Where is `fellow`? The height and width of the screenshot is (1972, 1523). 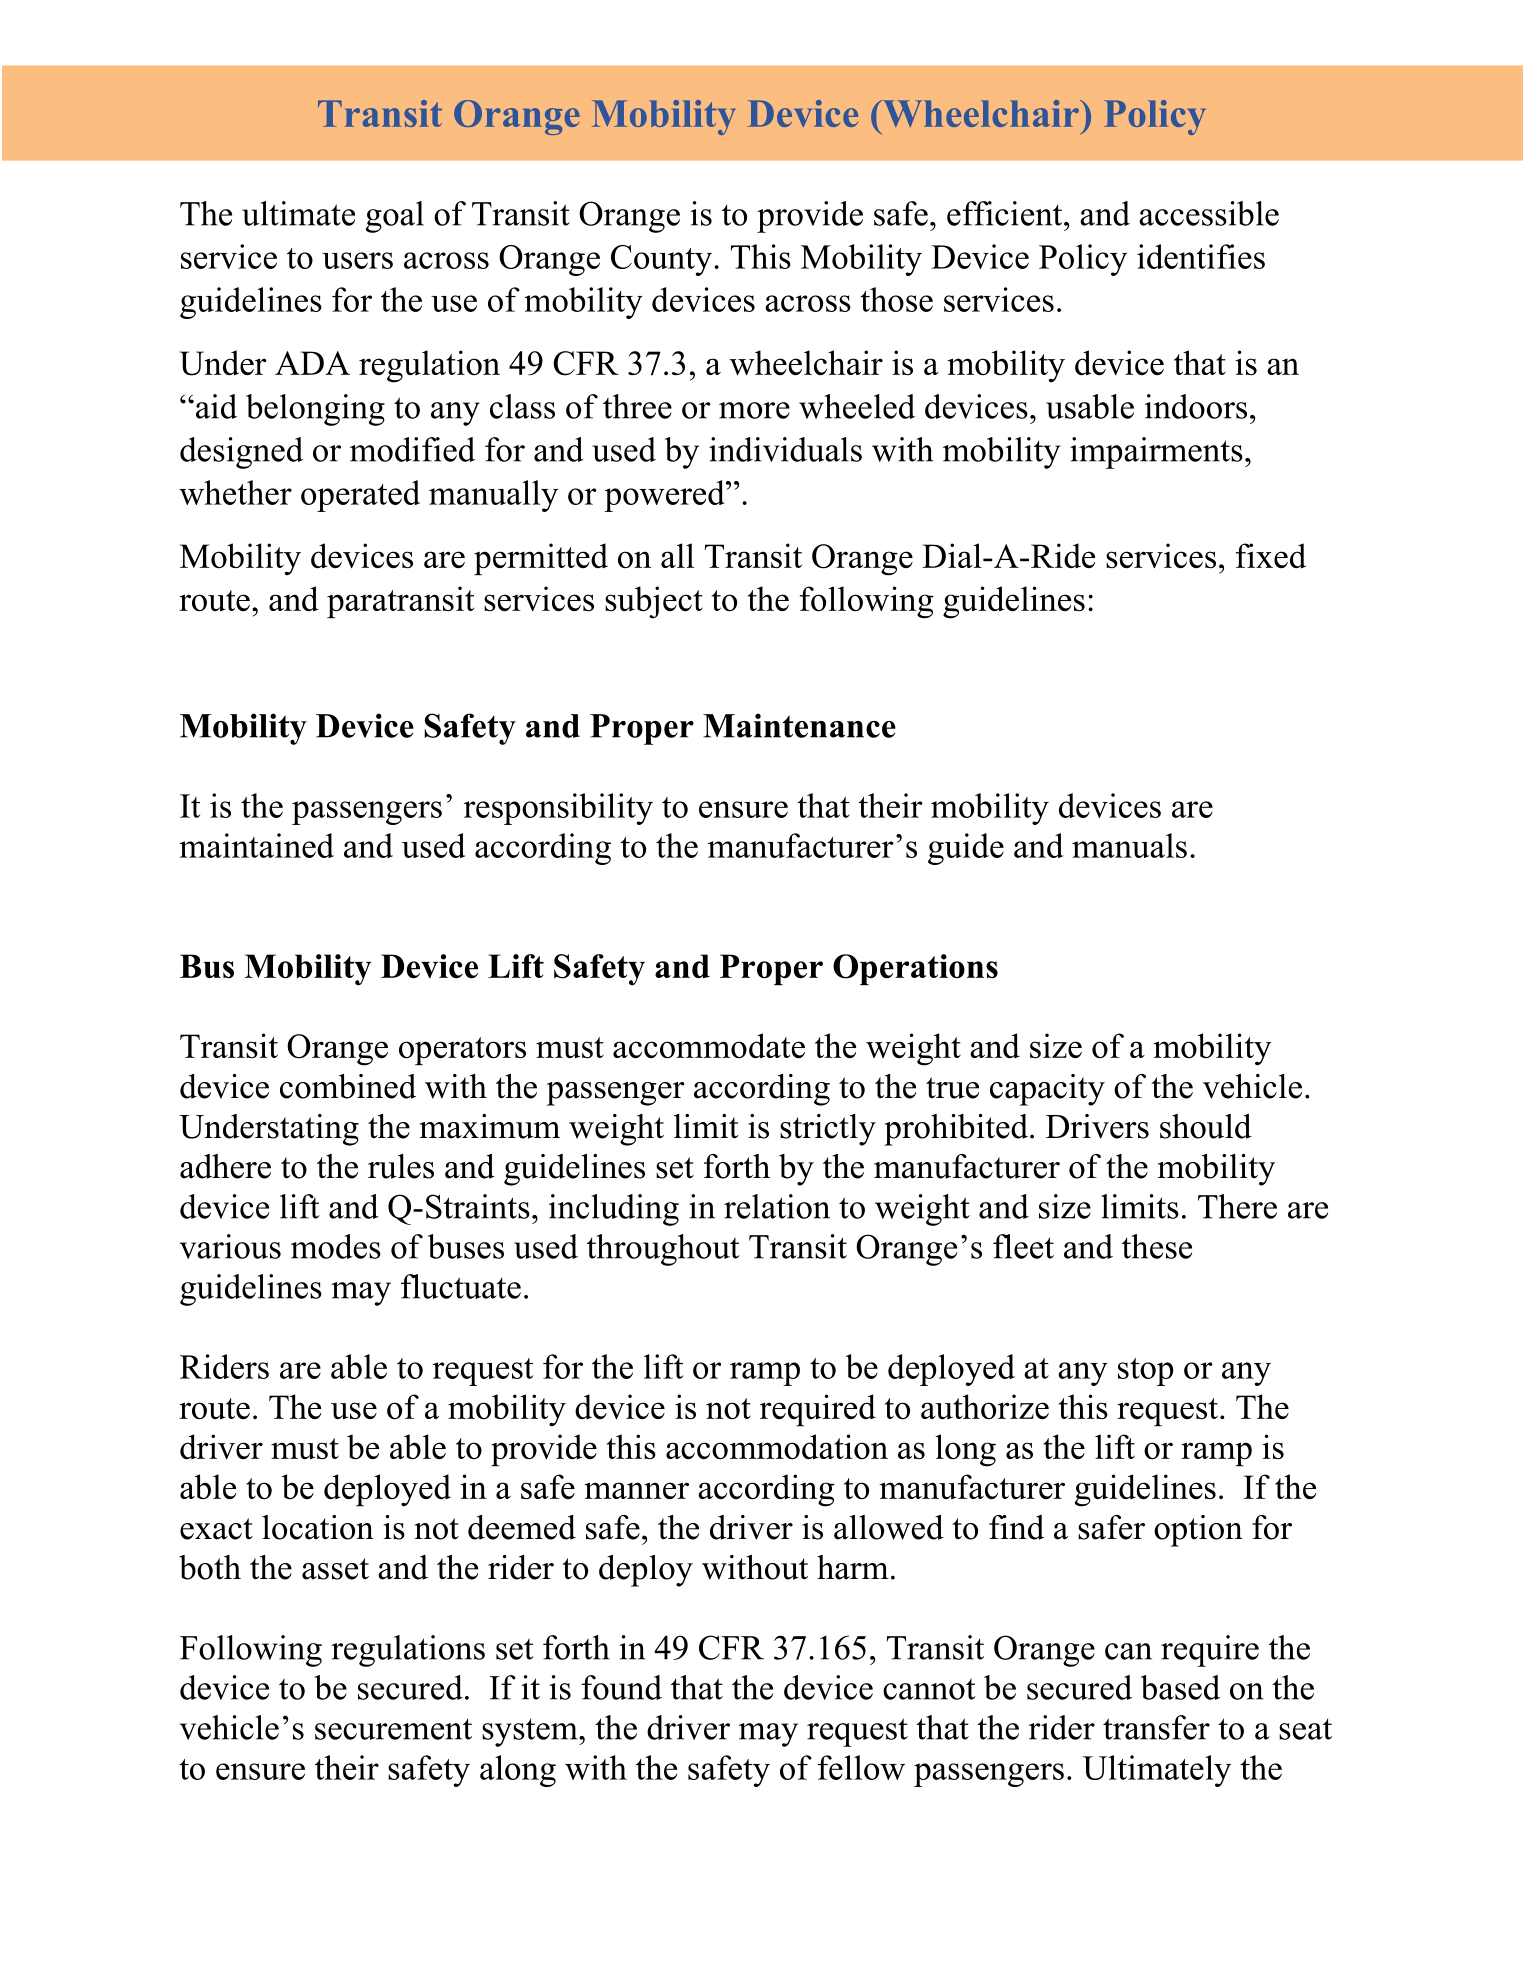
fellow is located at coordinates (861, 1767).
